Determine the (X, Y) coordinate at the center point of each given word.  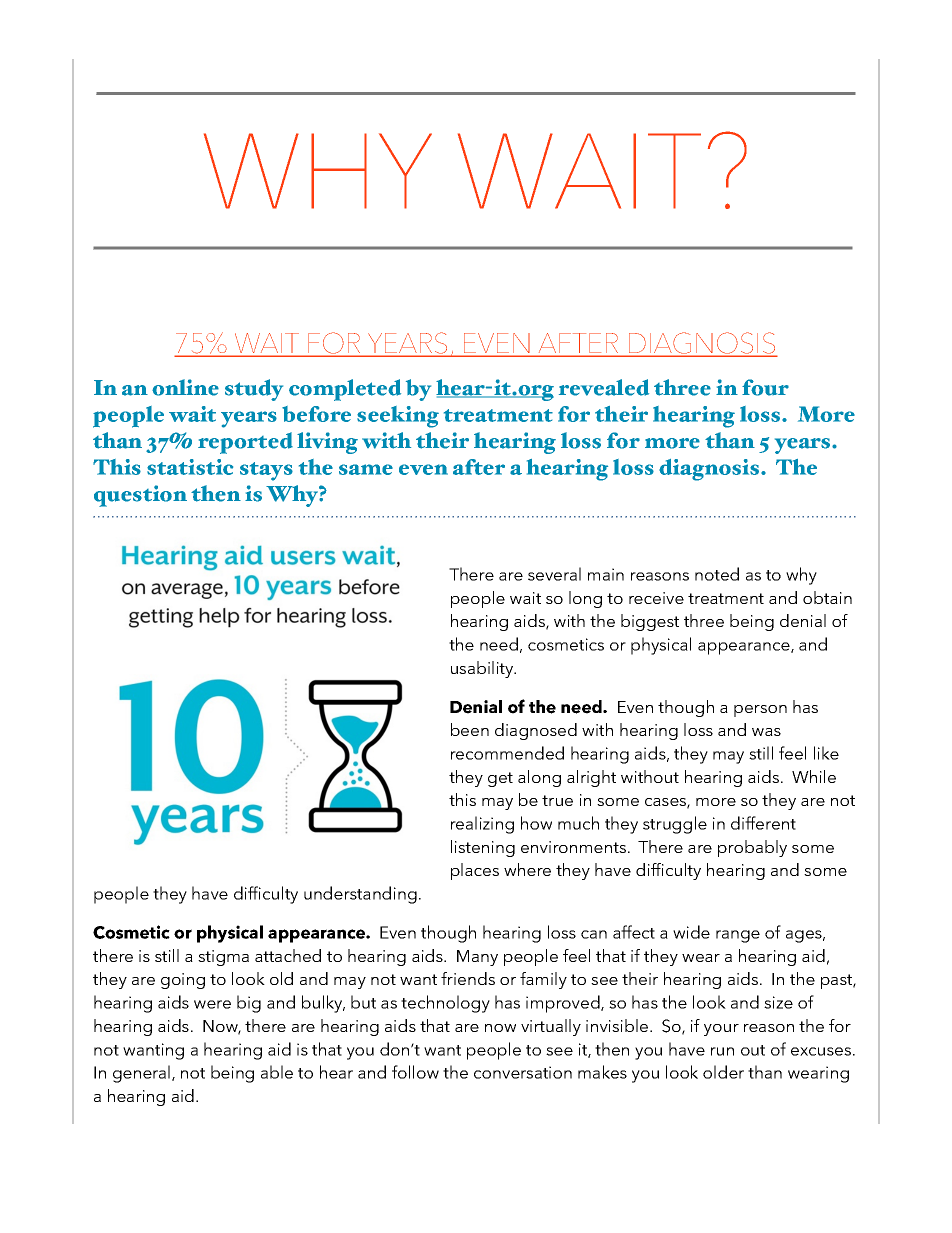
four (765, 387)
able (277, 1072)
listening (483, 848)
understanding (360, 895)
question (140, 496)
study (254, 390)
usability (483, 669)
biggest (650, 622)
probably (752, 848)
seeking (398, 417)
